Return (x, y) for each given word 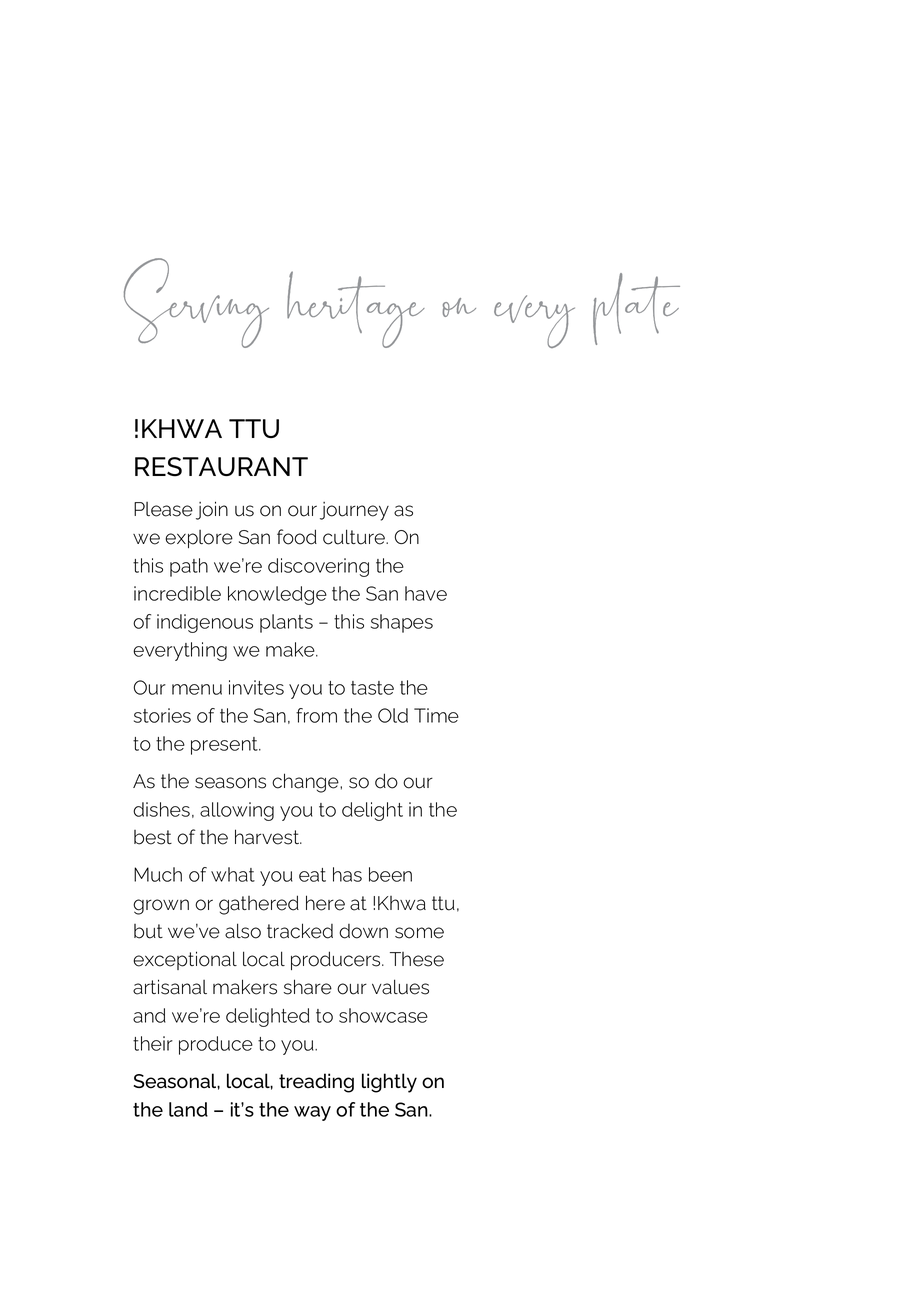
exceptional (185, 960)
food (297, 537)
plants (286, 623)
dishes (161, 809)
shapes (402, 623)
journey (354, 511)
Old (393, 715)
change (306, 783)
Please (163, 509)
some (419, 933)
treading (316, 1083)
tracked (300, 931)
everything (180, 651)
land (188, 1109)
